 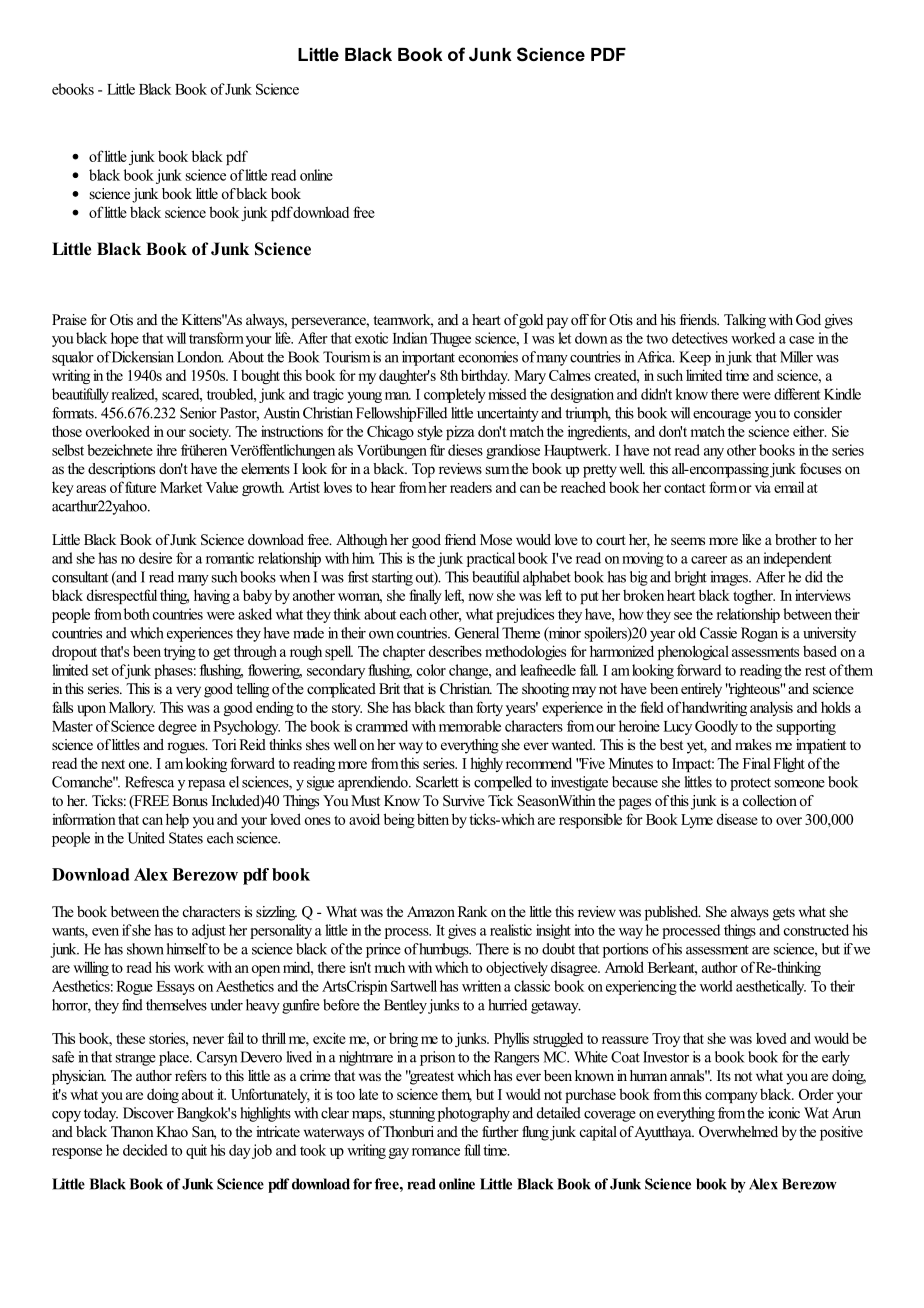 I want to click on prejudices, so click(x=525, y=615).
